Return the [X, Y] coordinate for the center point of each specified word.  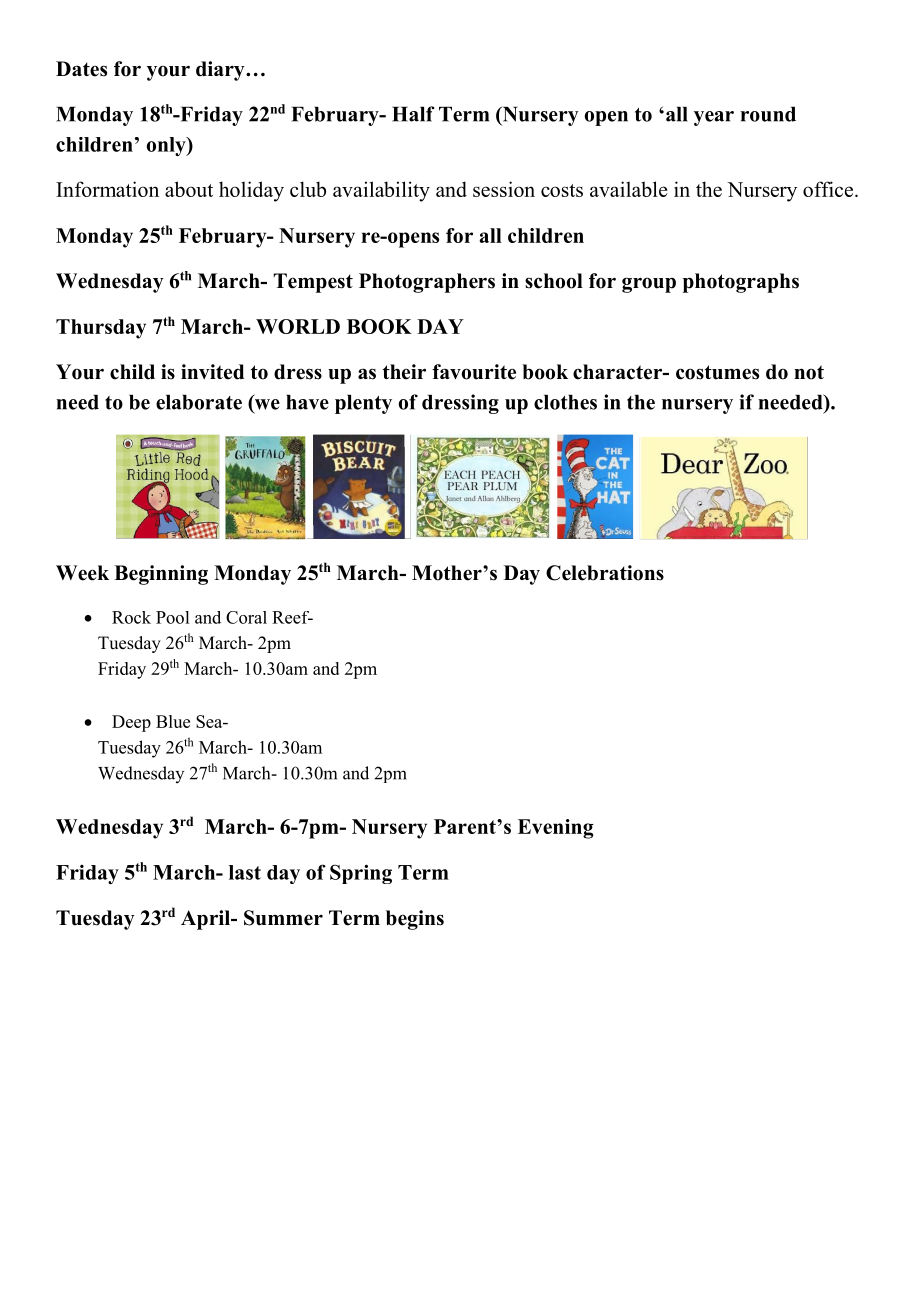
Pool [172, 617]
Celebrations [605, 573]
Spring [361, 874]
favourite [474, 372]
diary [221, 71]
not [809, 372]
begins [415, 920]
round [768, 114]
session [504, 189]
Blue [173, 721]
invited [212, 372]
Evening [556, 829]
